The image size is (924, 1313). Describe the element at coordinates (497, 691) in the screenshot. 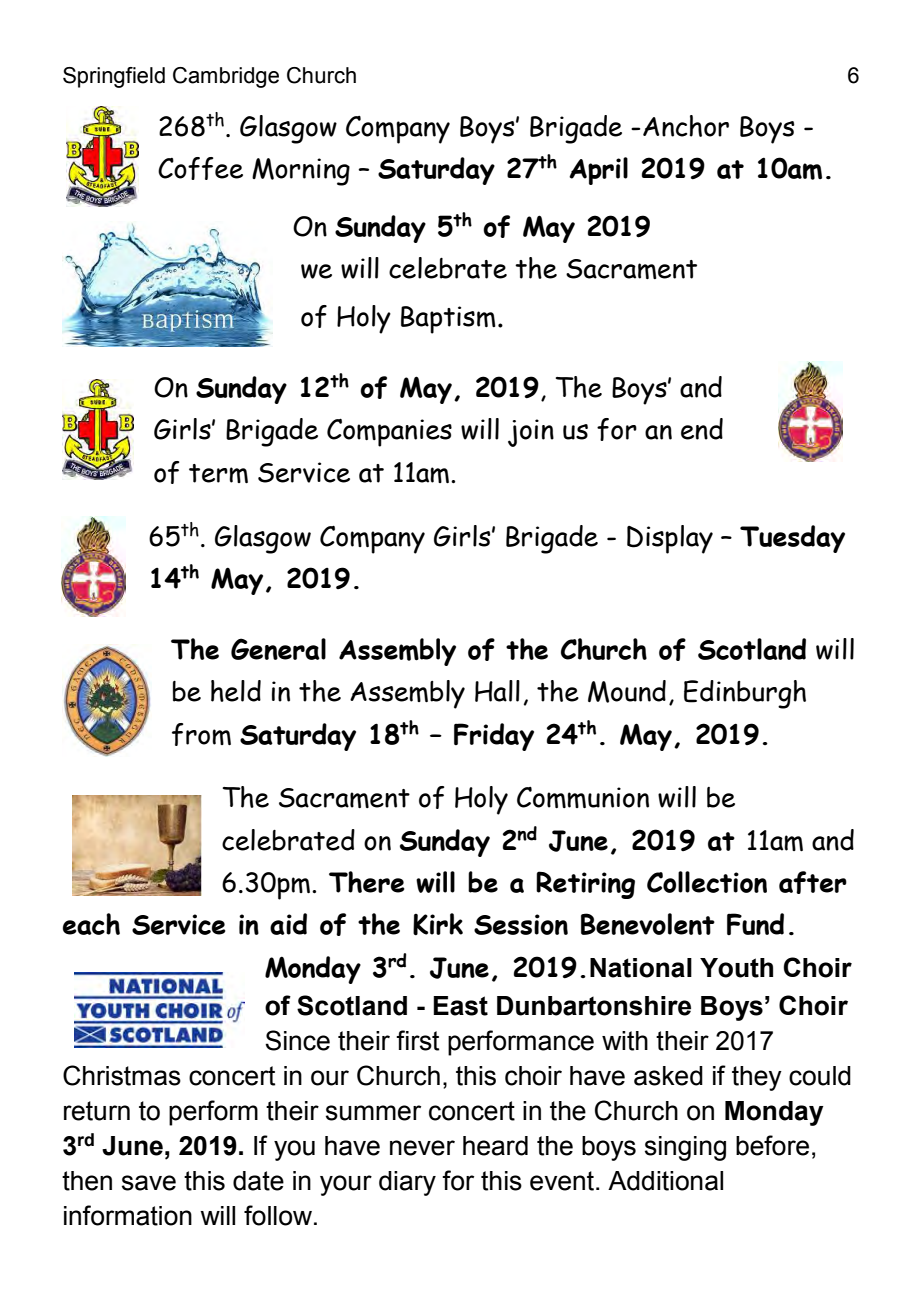

I see `Hall` at that location.
